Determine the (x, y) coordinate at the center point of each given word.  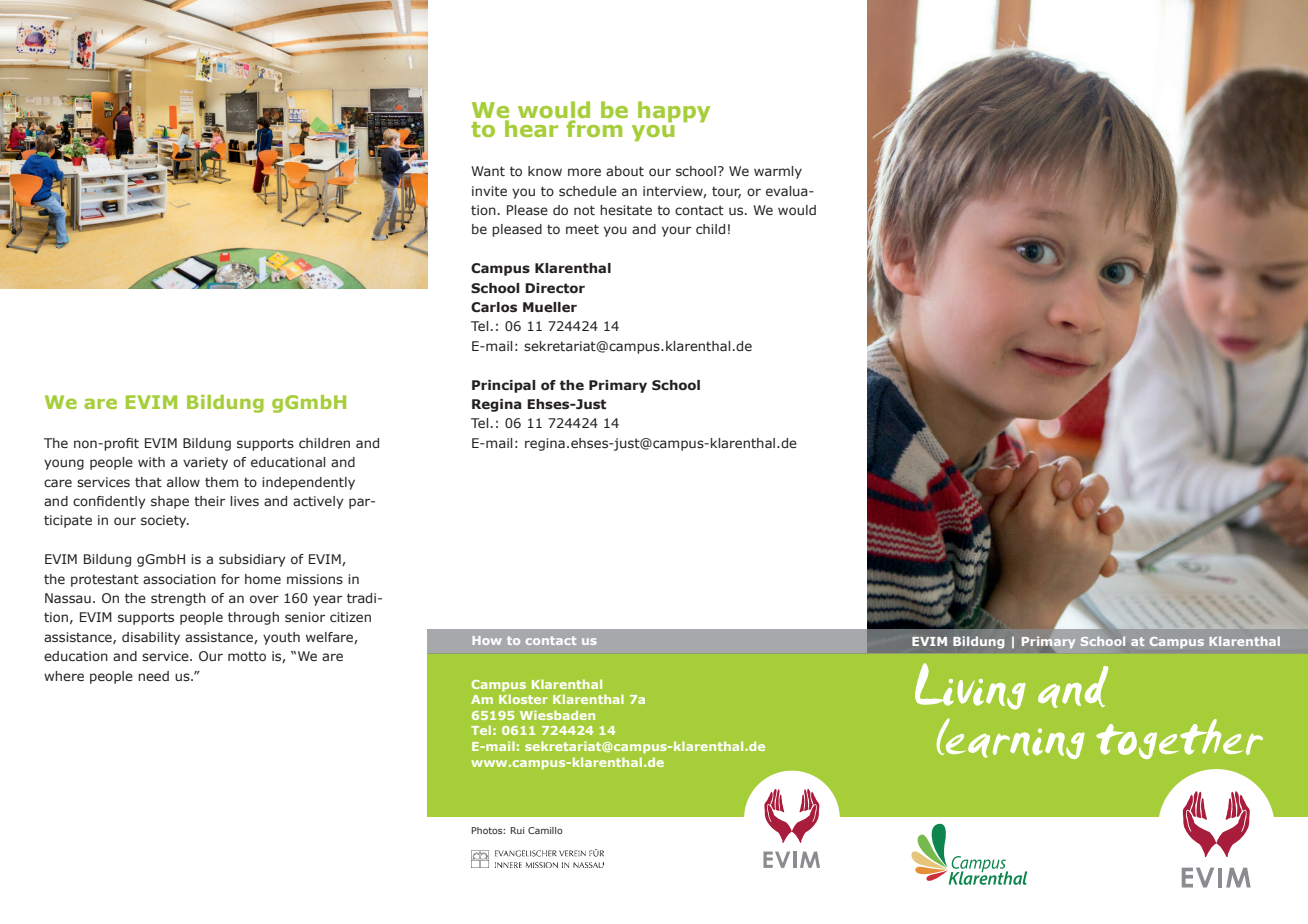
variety (205, 463)
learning (1010, 738)
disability (151, 638)
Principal (503, 386)
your (676, 231)
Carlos (494, 307)
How (487, 640)
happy (674, 112)
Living (970, 686)
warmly (778, 172)
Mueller (550, 307)
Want (488, 171)
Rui (517, 830)
